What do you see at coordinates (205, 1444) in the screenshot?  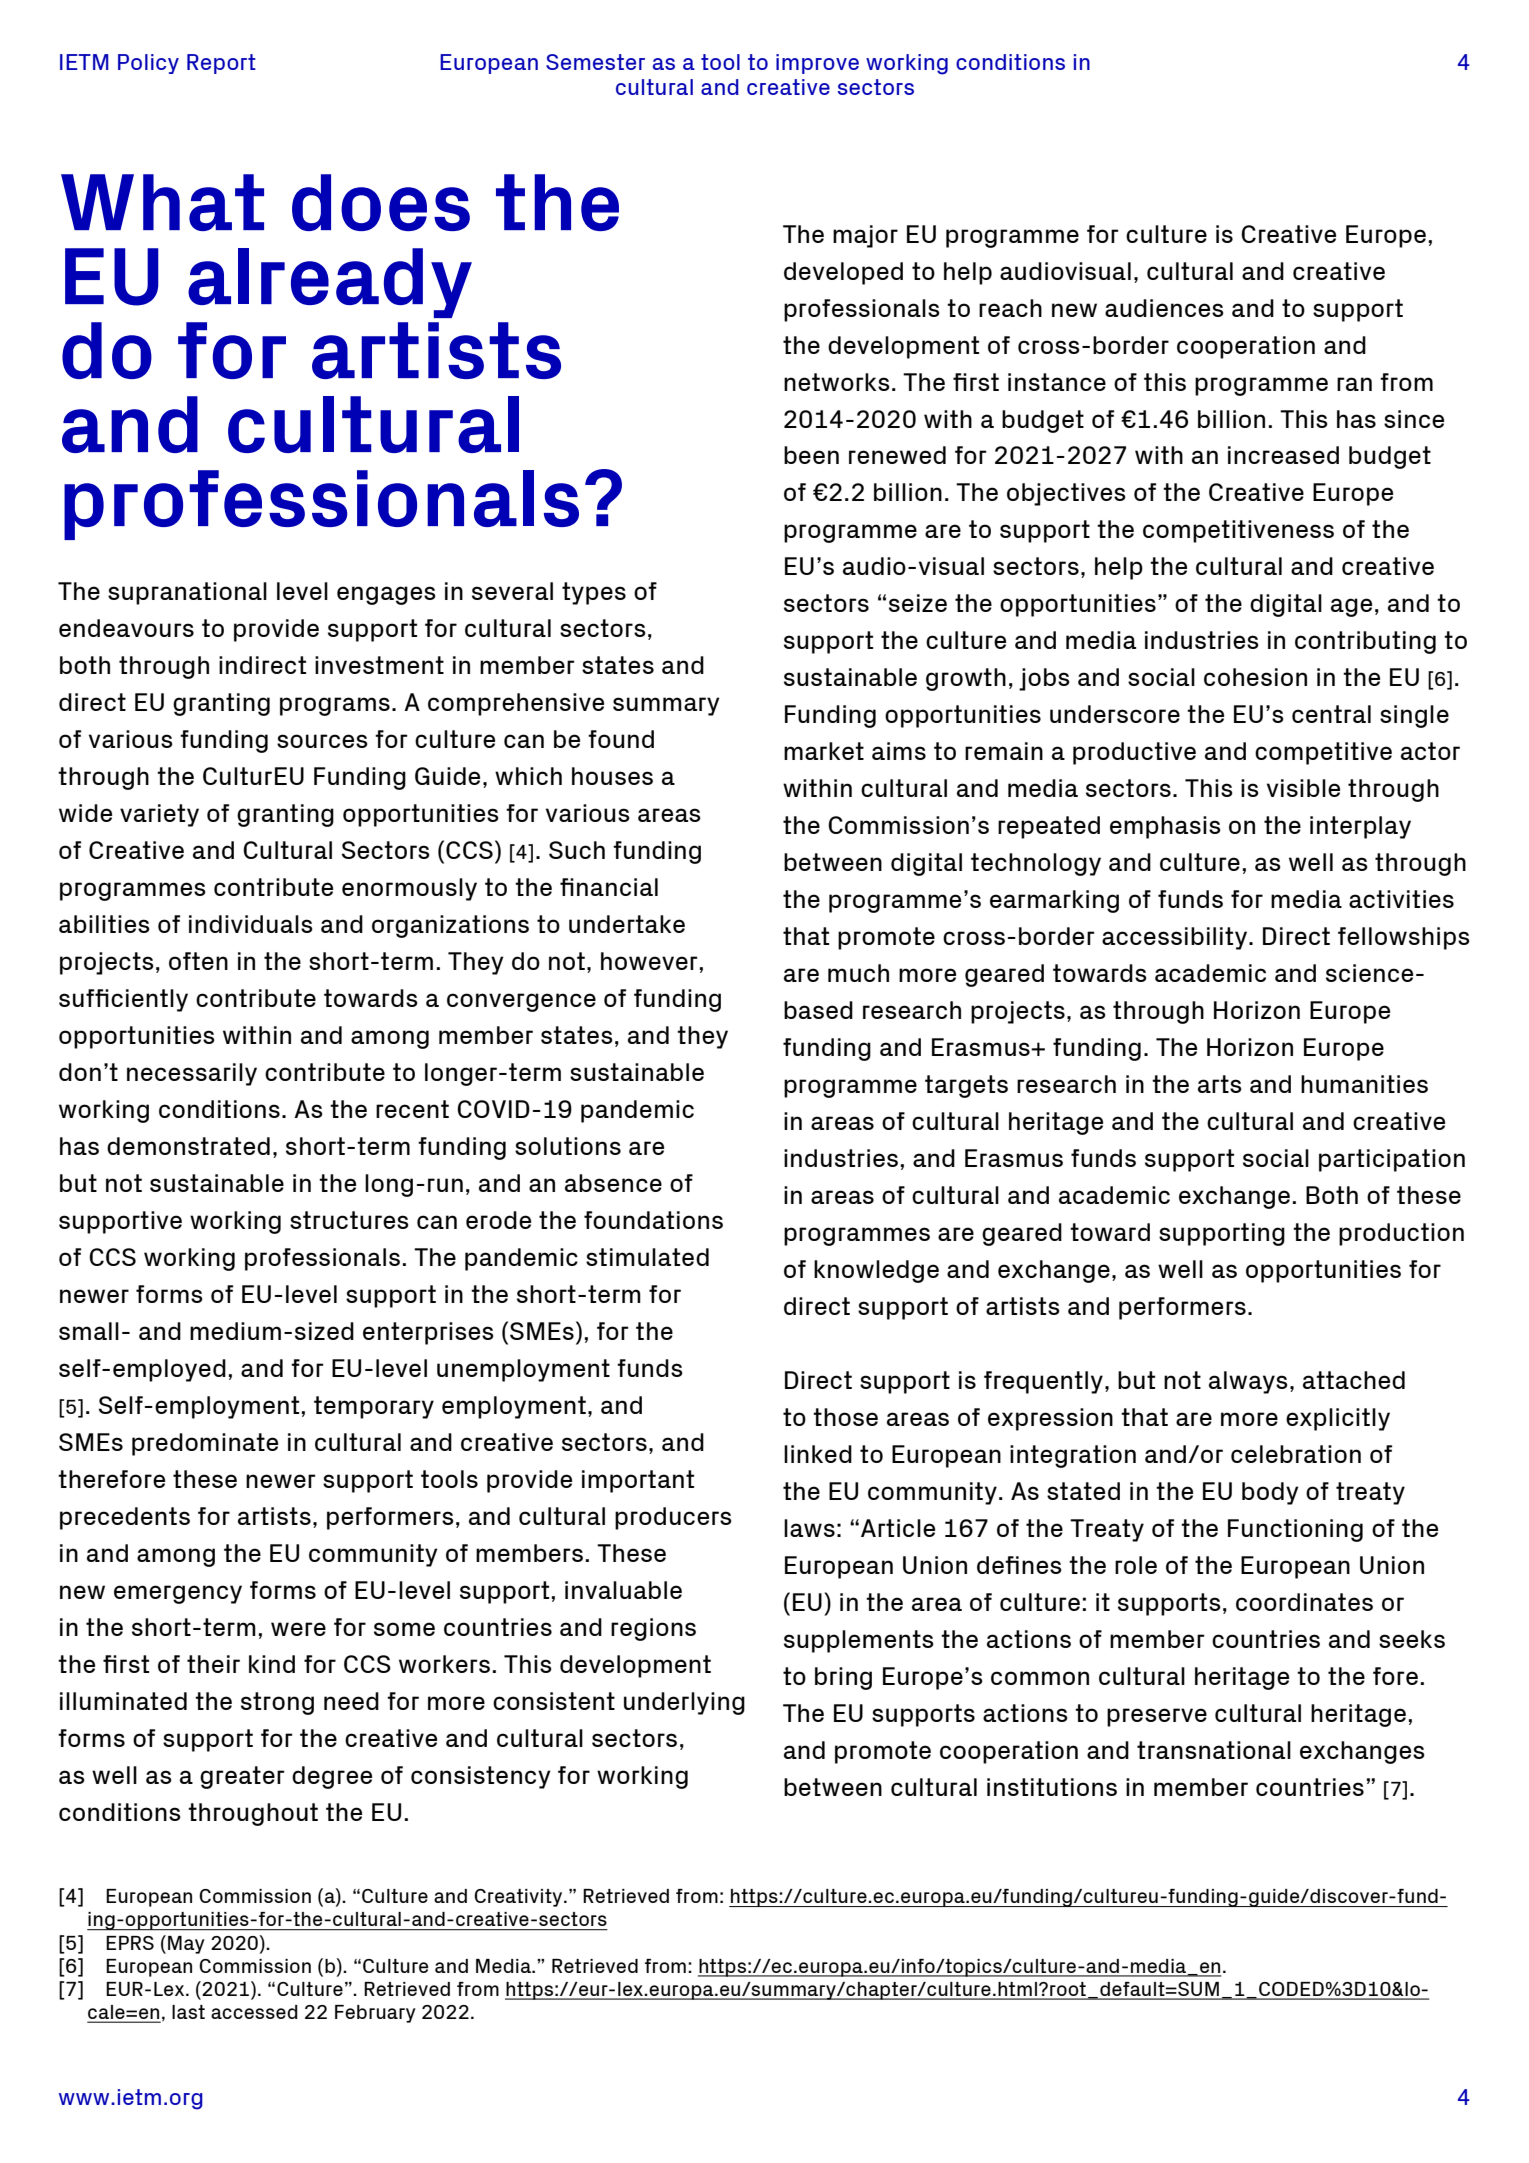 I see `predominate` at bounding box center [205, 1444].
